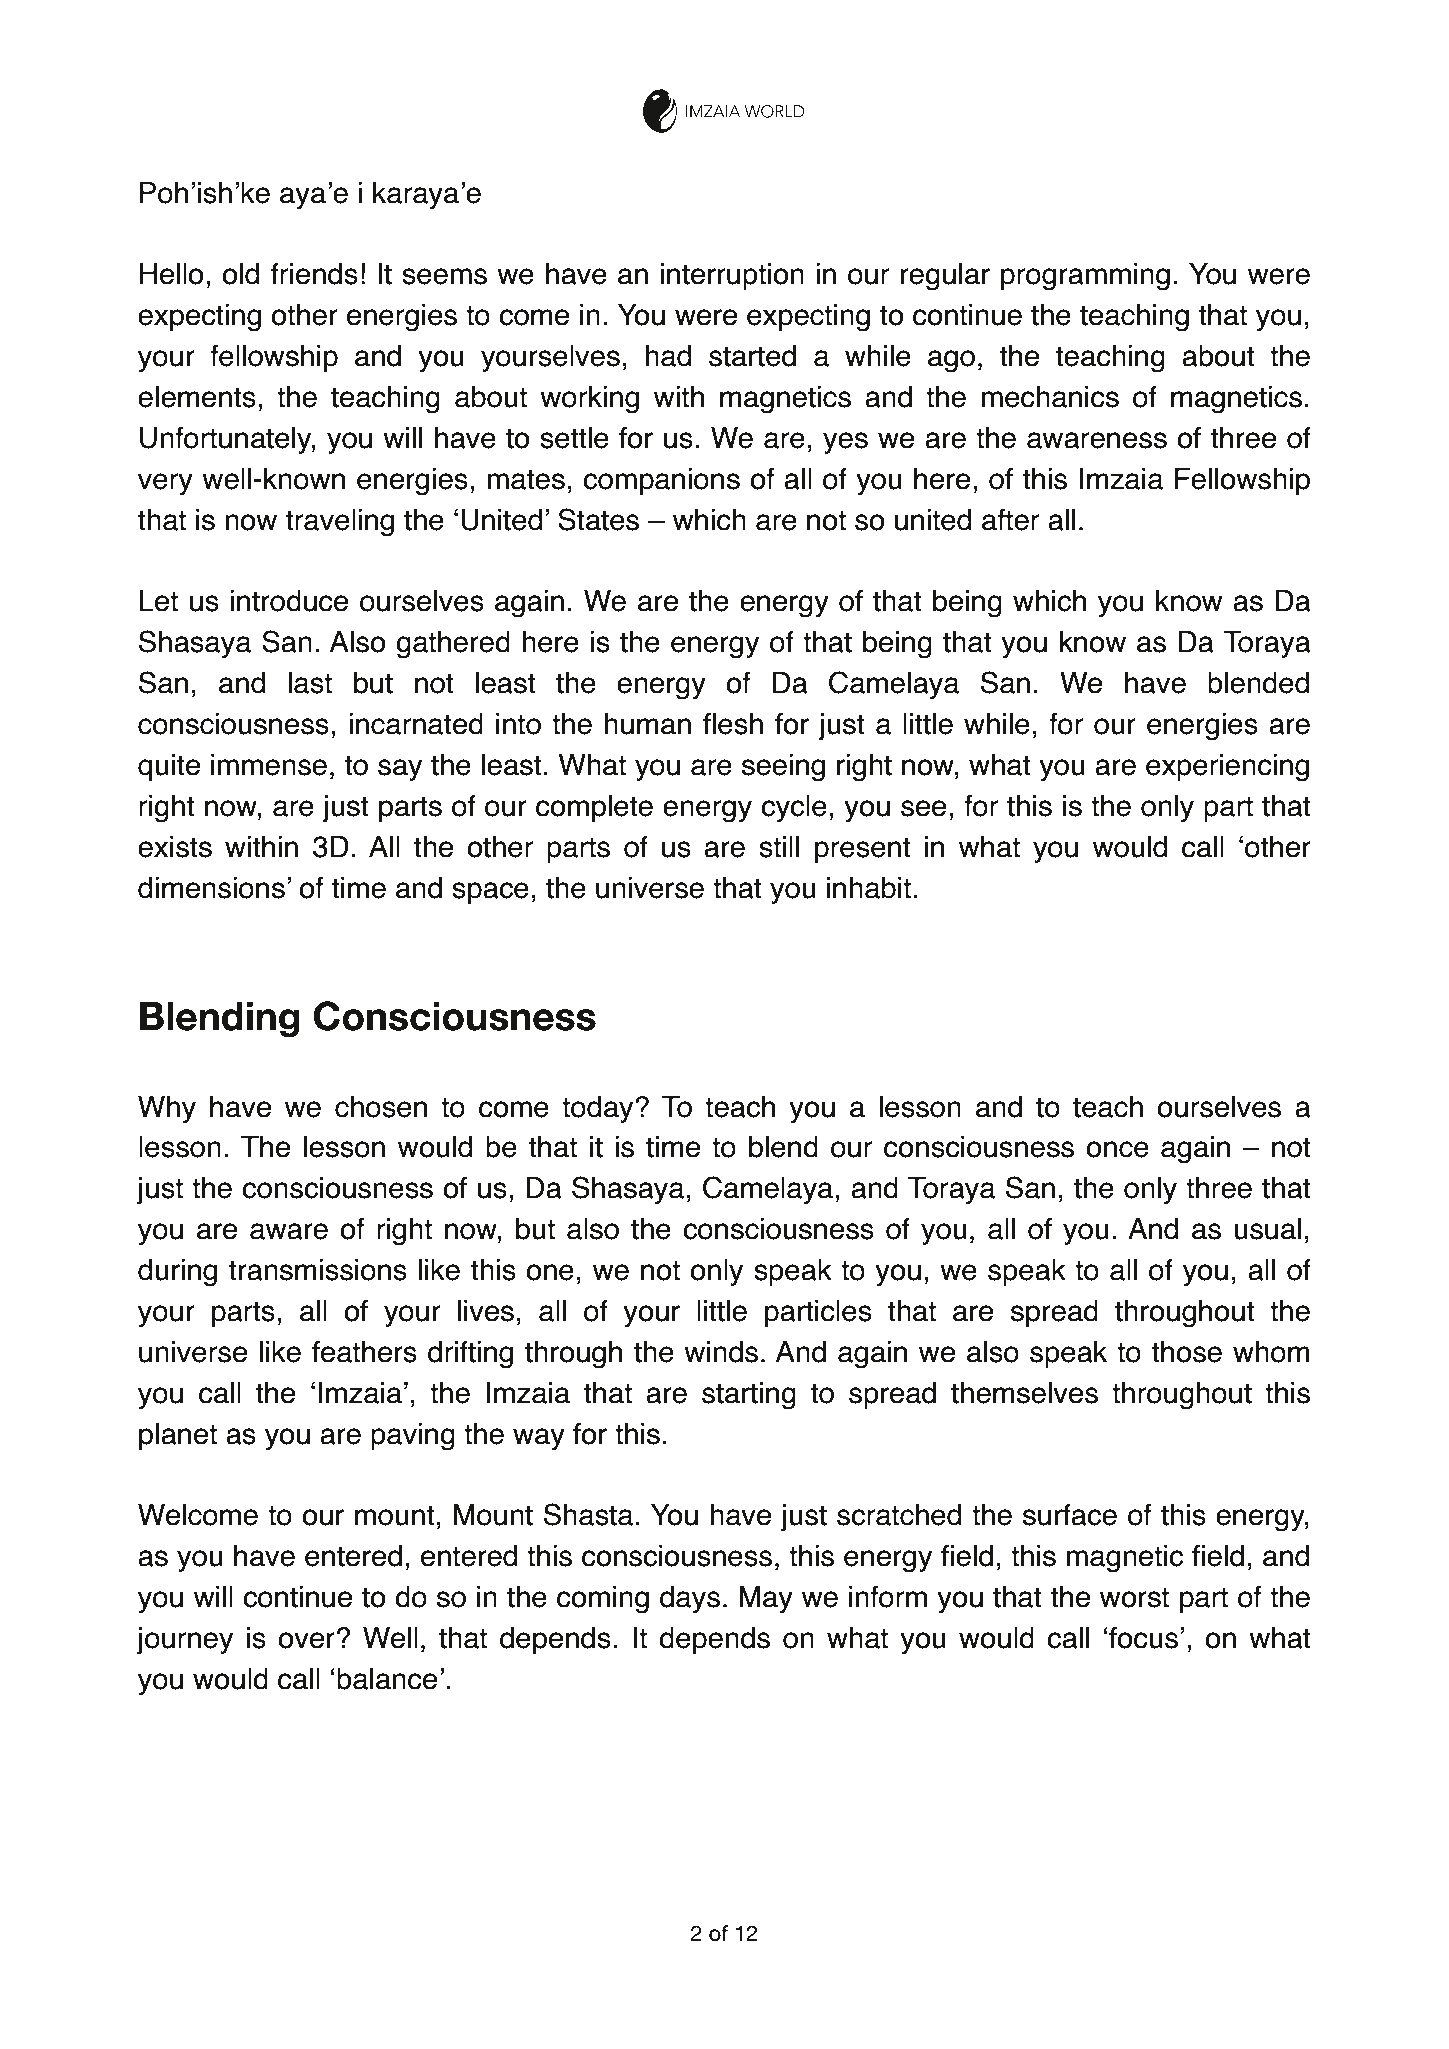 The image size is (1449, 2049). Describe the element at coordinates (306, 1640) in the image. I see `over` at that location.
